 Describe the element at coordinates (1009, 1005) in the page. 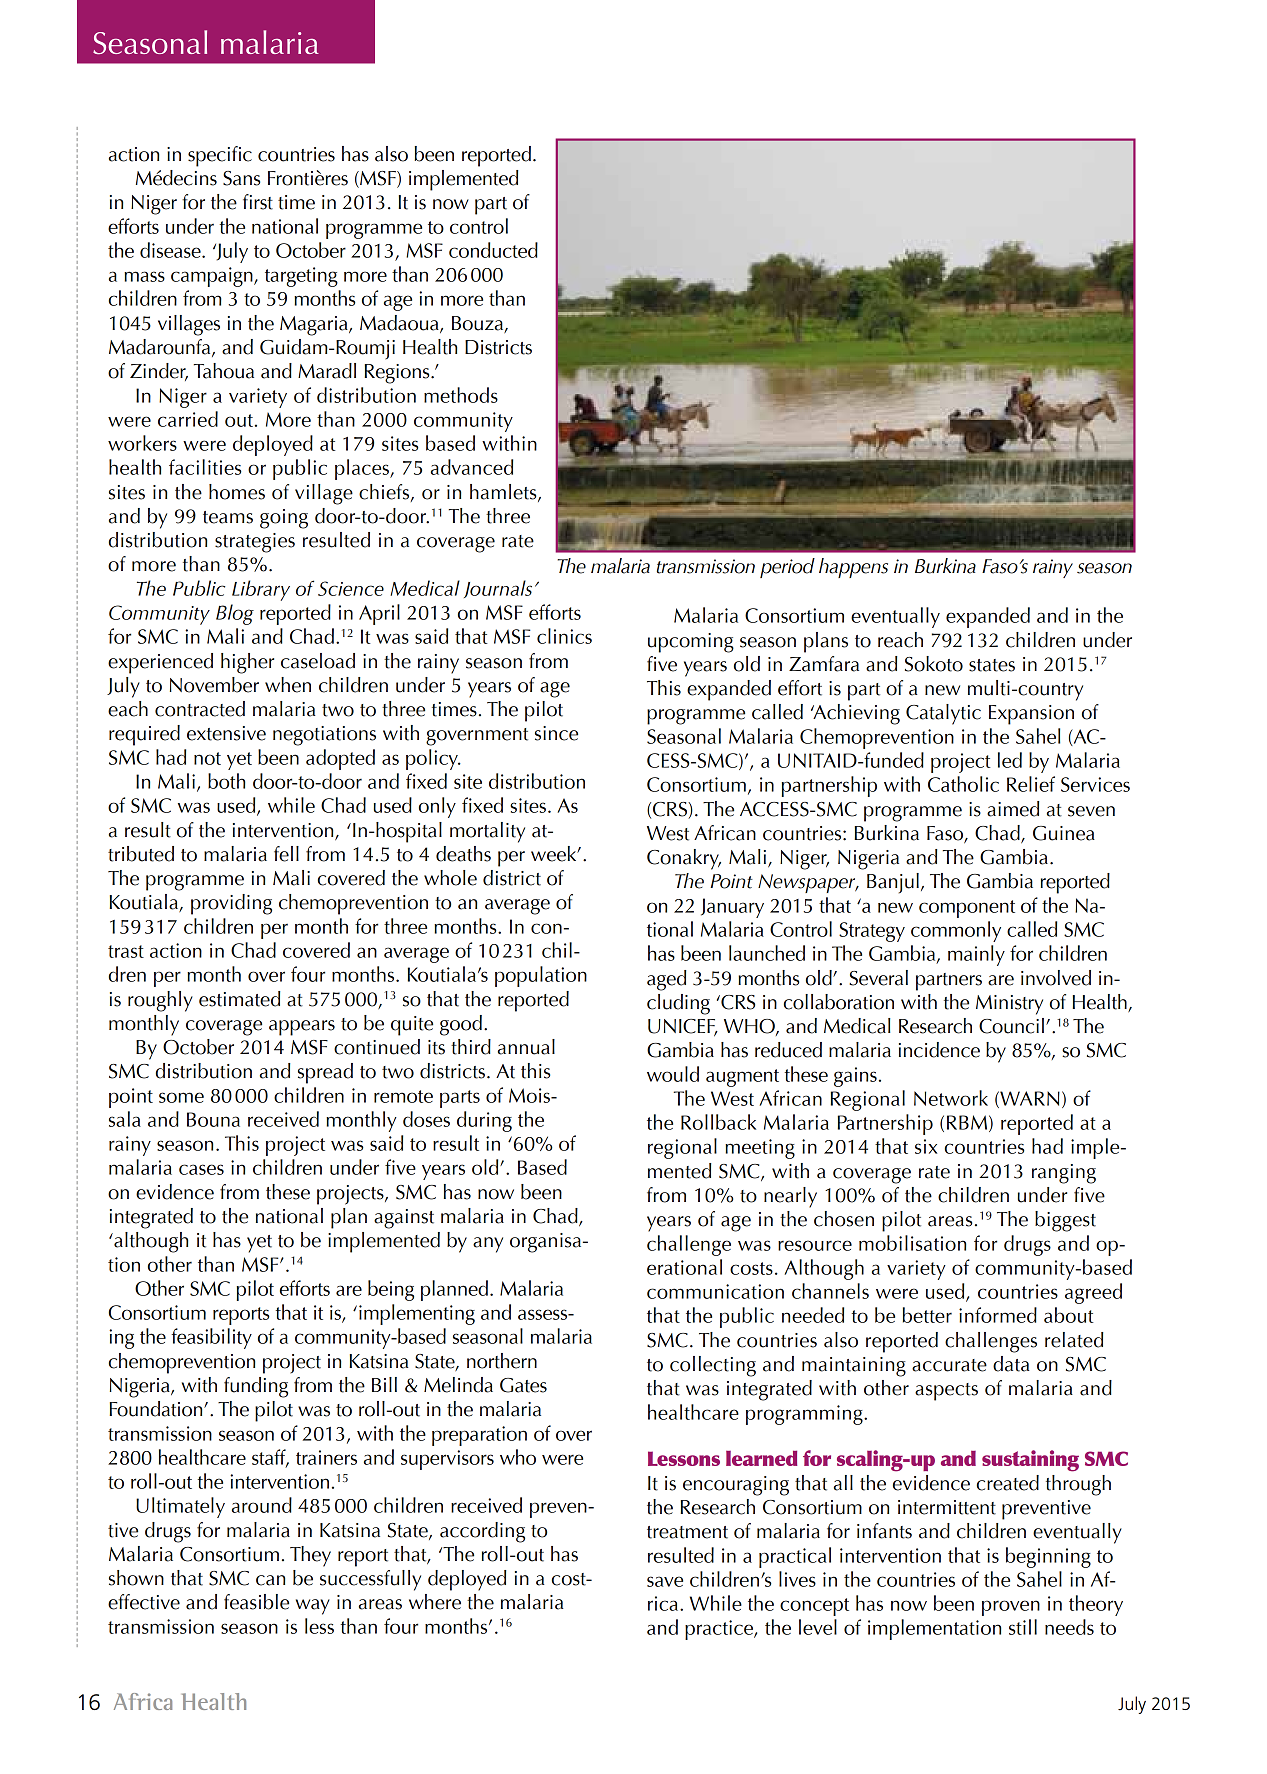

I see `Ministry` at that location.
